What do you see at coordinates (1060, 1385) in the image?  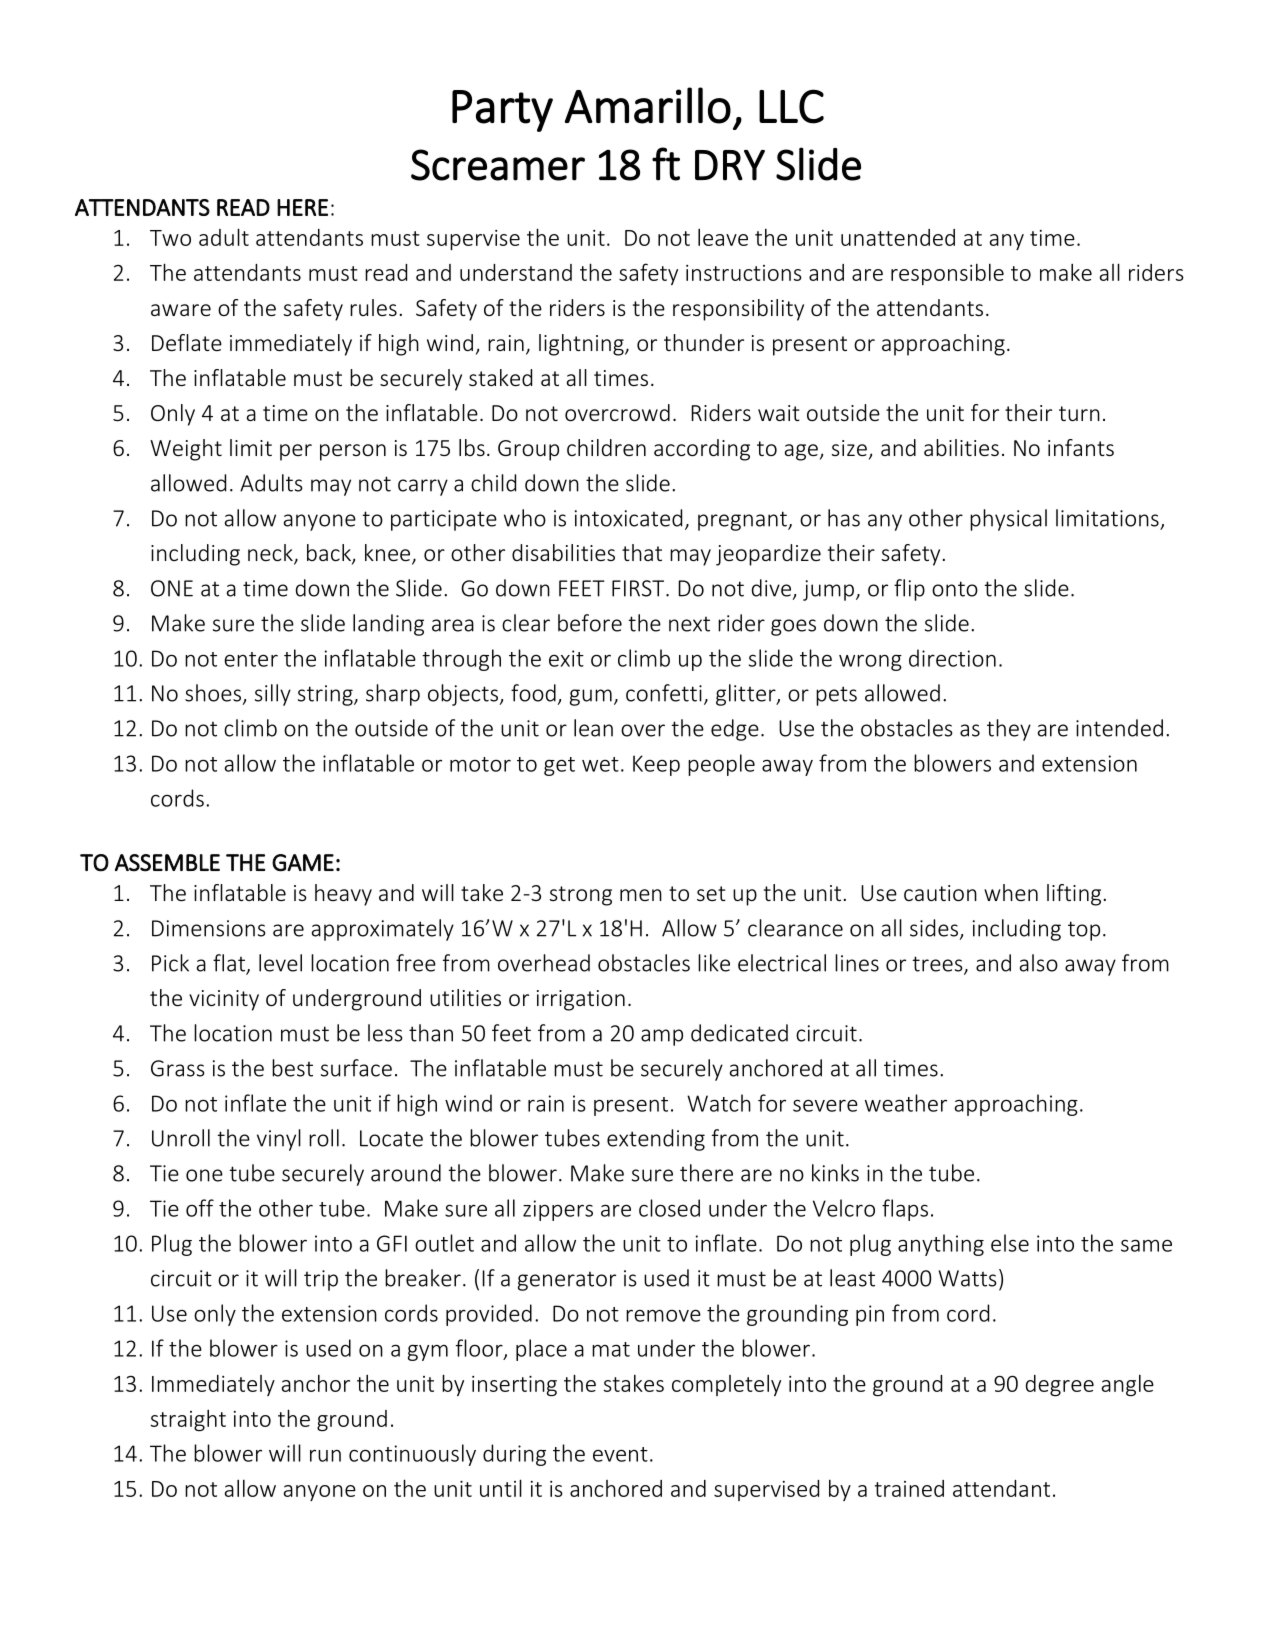 I see `degree` at bounding box center [1060, 1385].
